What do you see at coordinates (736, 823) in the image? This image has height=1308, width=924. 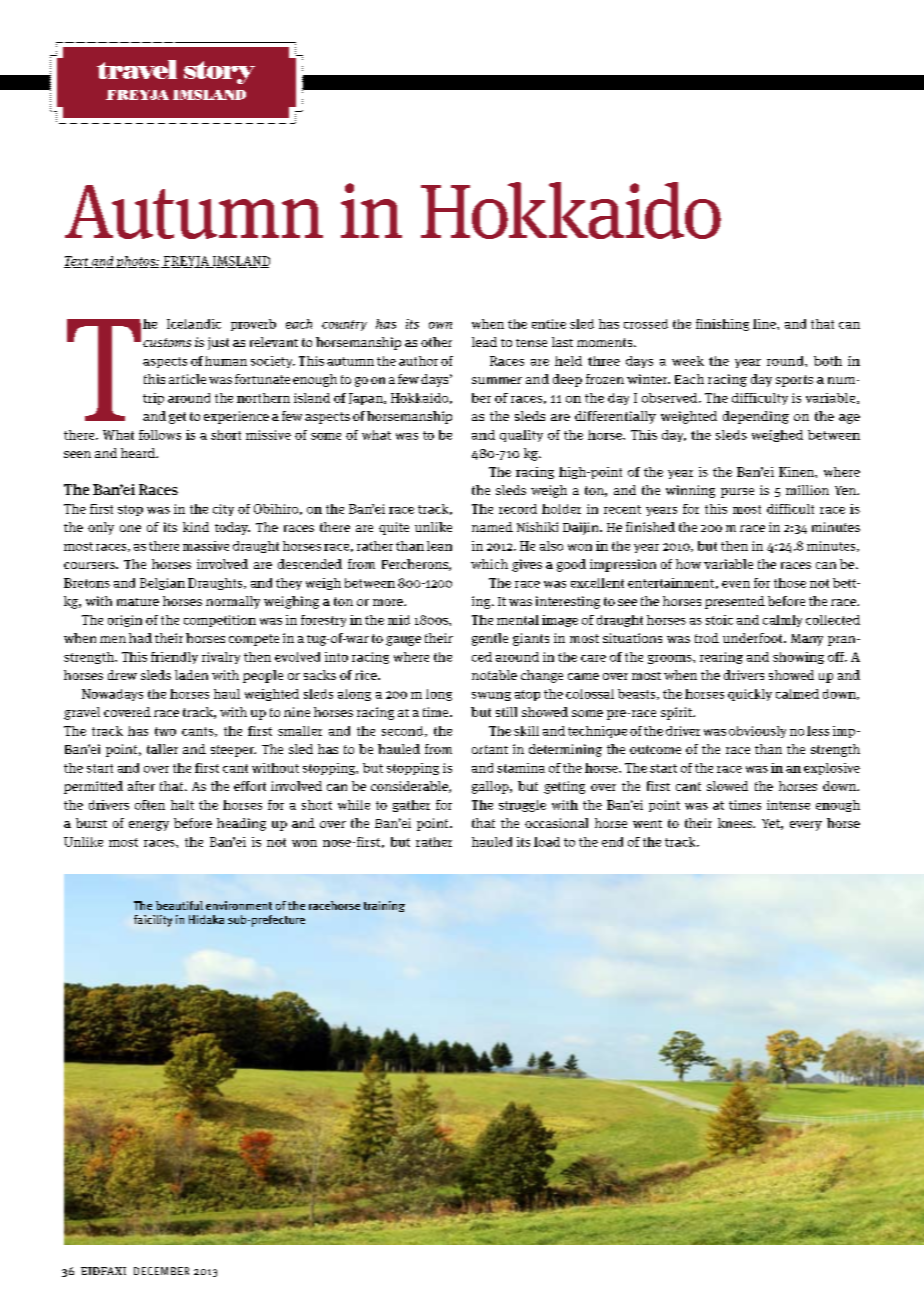 I see `knees` at bounding box center [736, 823].
